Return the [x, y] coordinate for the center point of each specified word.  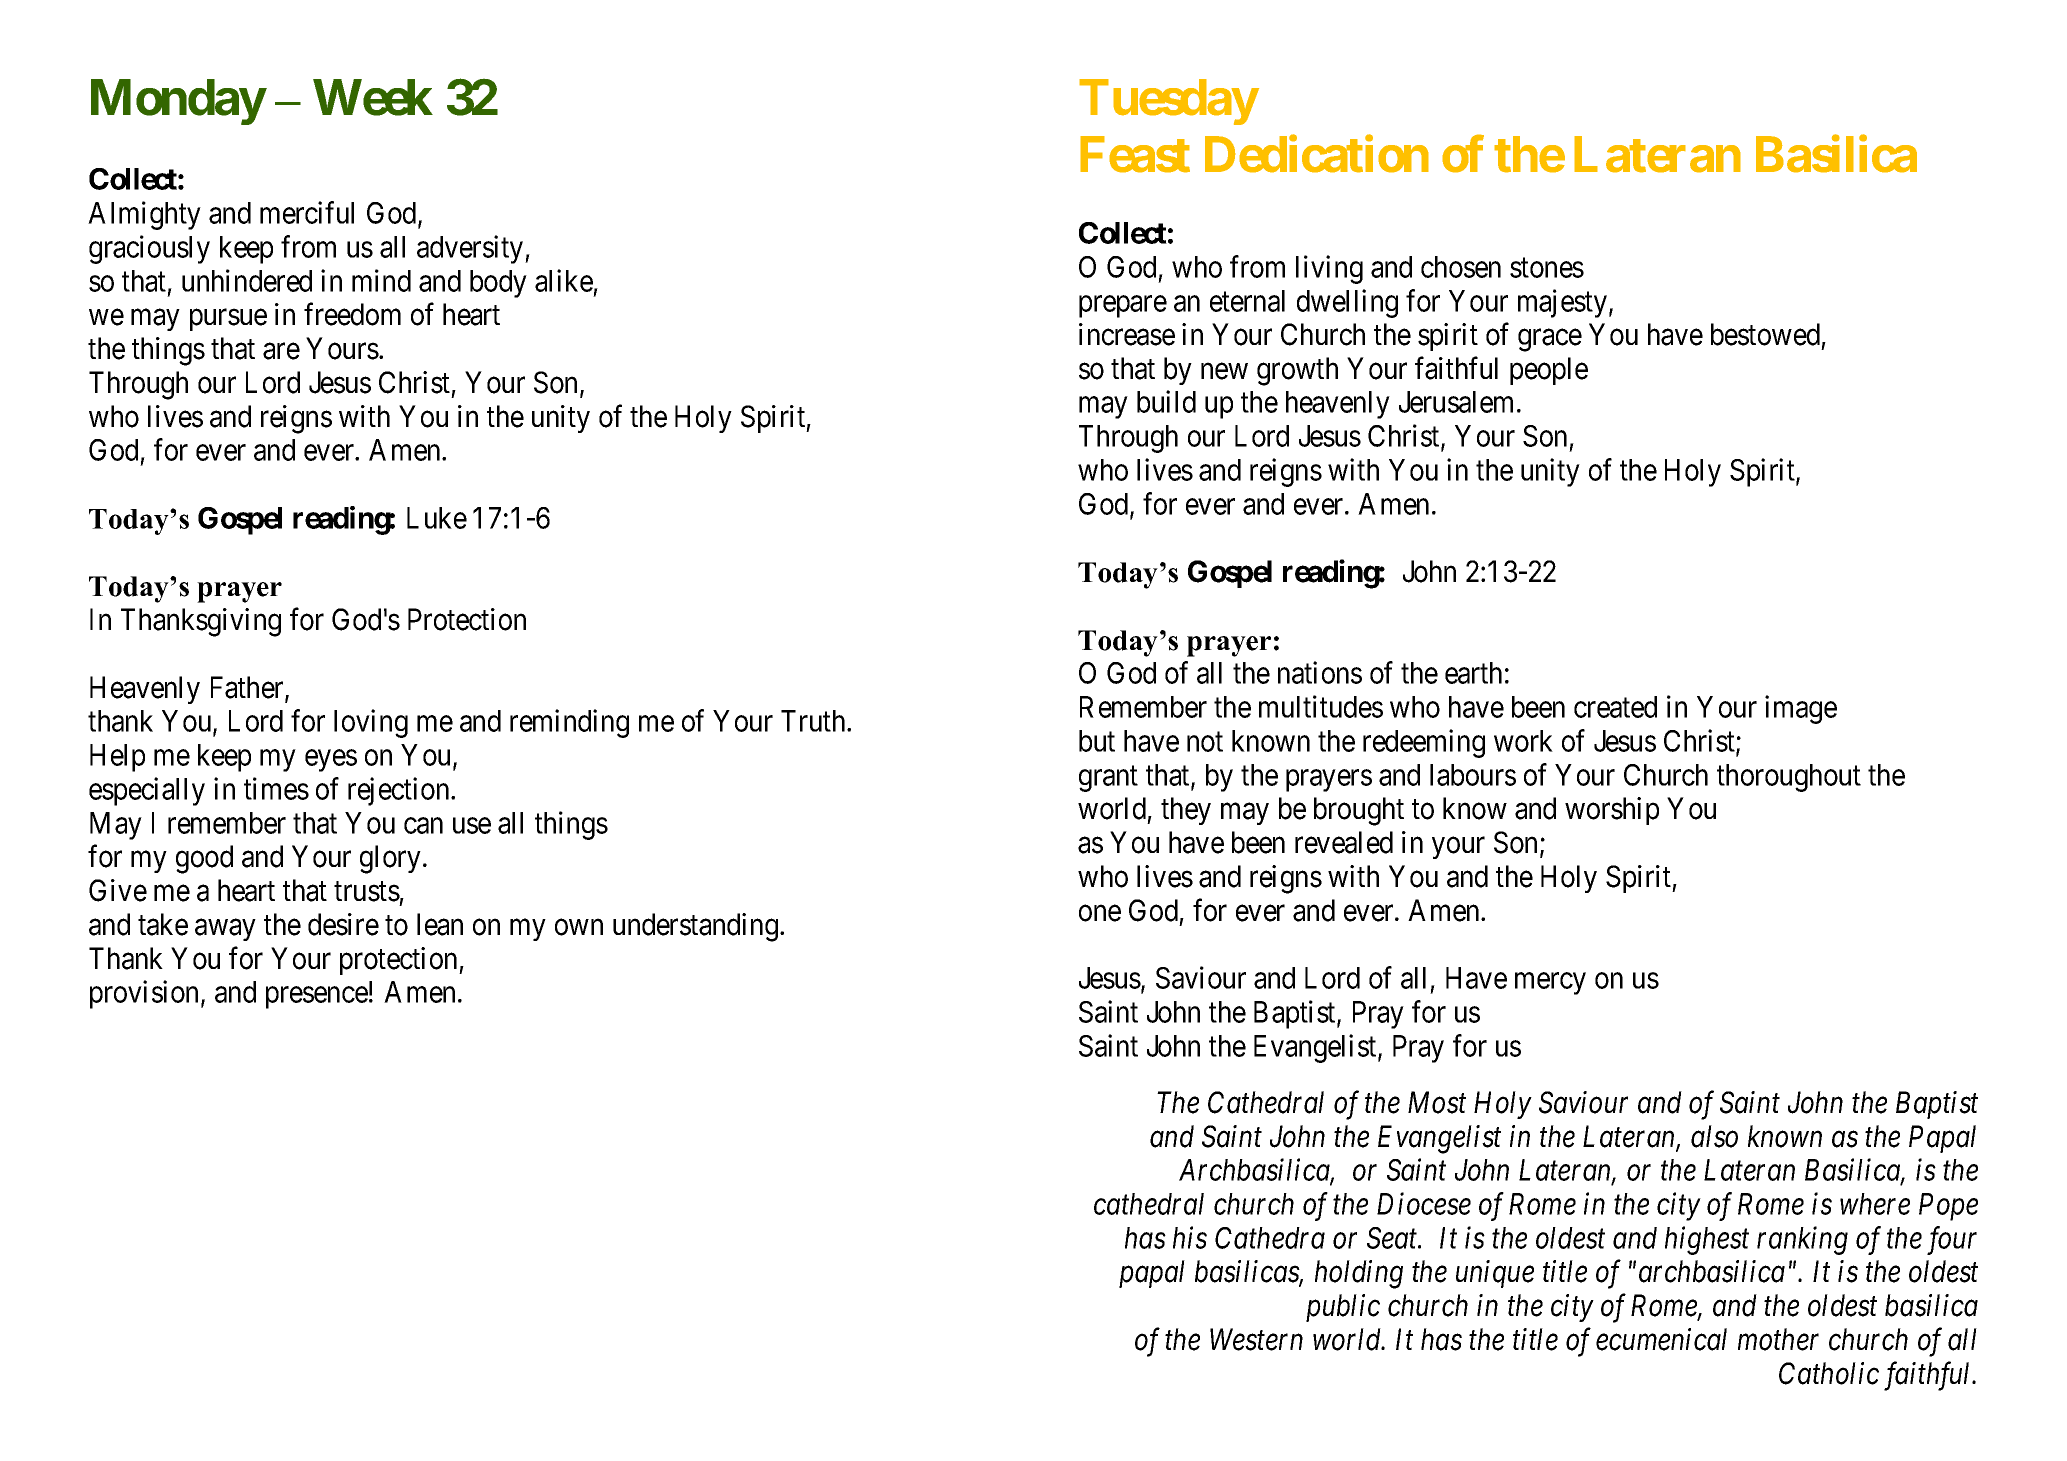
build [1166, 401]
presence [317, 998]
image [1801, 709]
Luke [437, 518]
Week [373, 98]
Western [1256, 1340]
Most [1437, 1102]
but [1097, 741]
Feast [1135, 154]
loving [371, 723]
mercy [1550, 984]
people [1549, 371]
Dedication [1317, 154]
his [1190, 1237]
